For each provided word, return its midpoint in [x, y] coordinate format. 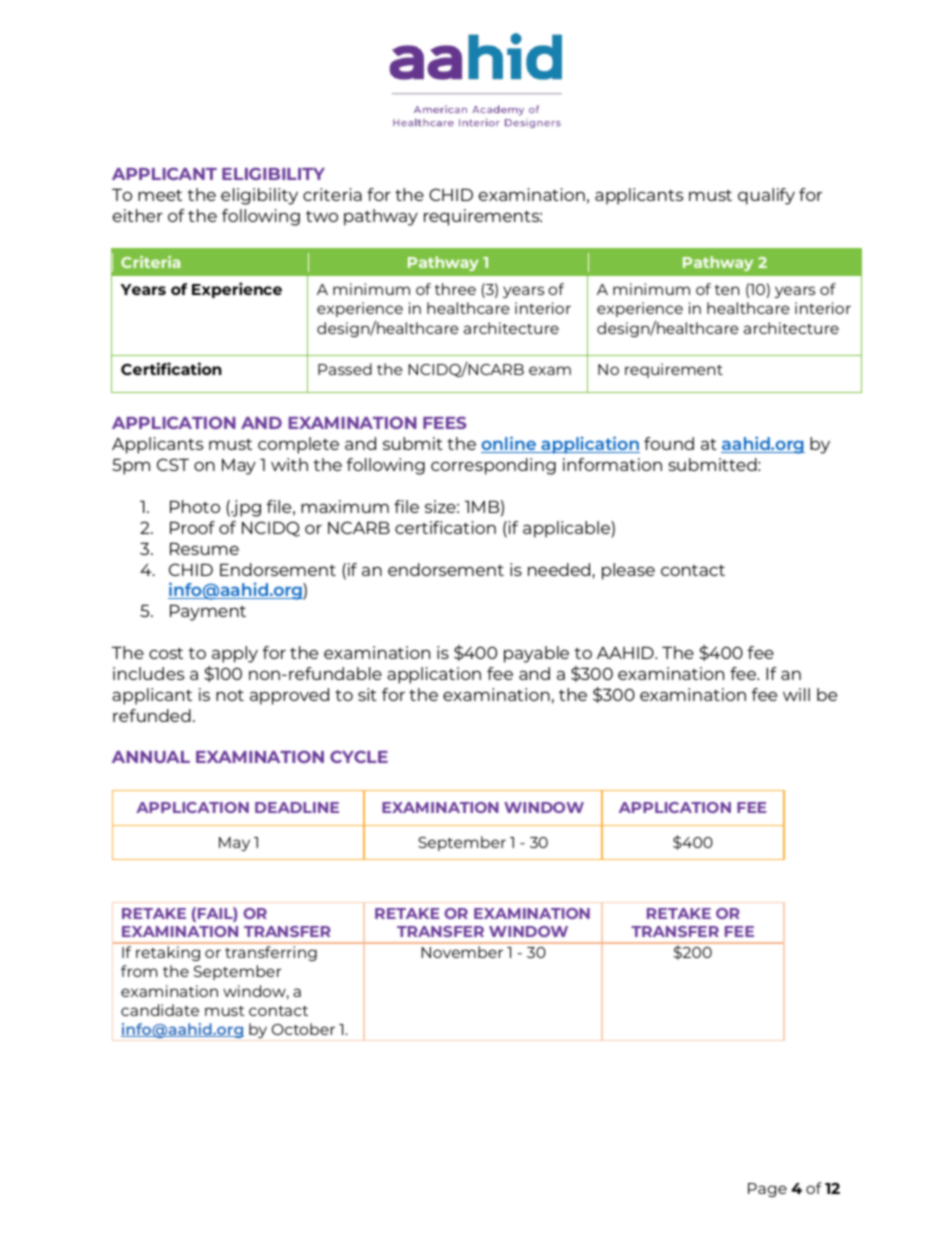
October [303, 1029]
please [628, 571]
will [796, 694]
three [455, 289]
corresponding [493, 466]
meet [160, 195]
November [462, 952]
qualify [766, 196]
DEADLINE [297, 807]
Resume [204, 549]
